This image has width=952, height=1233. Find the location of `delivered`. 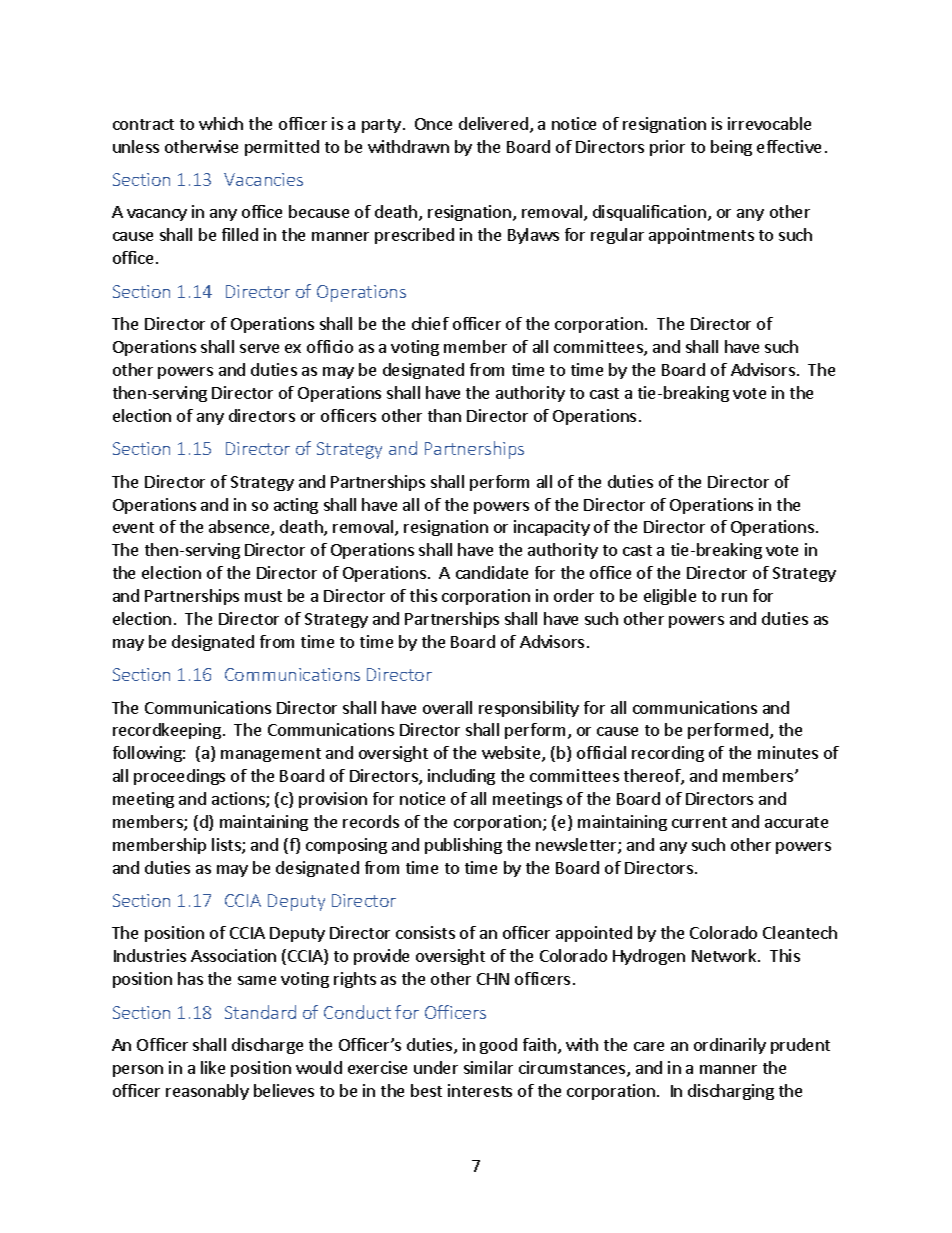

delivered is located at coordinates (493, 123).
